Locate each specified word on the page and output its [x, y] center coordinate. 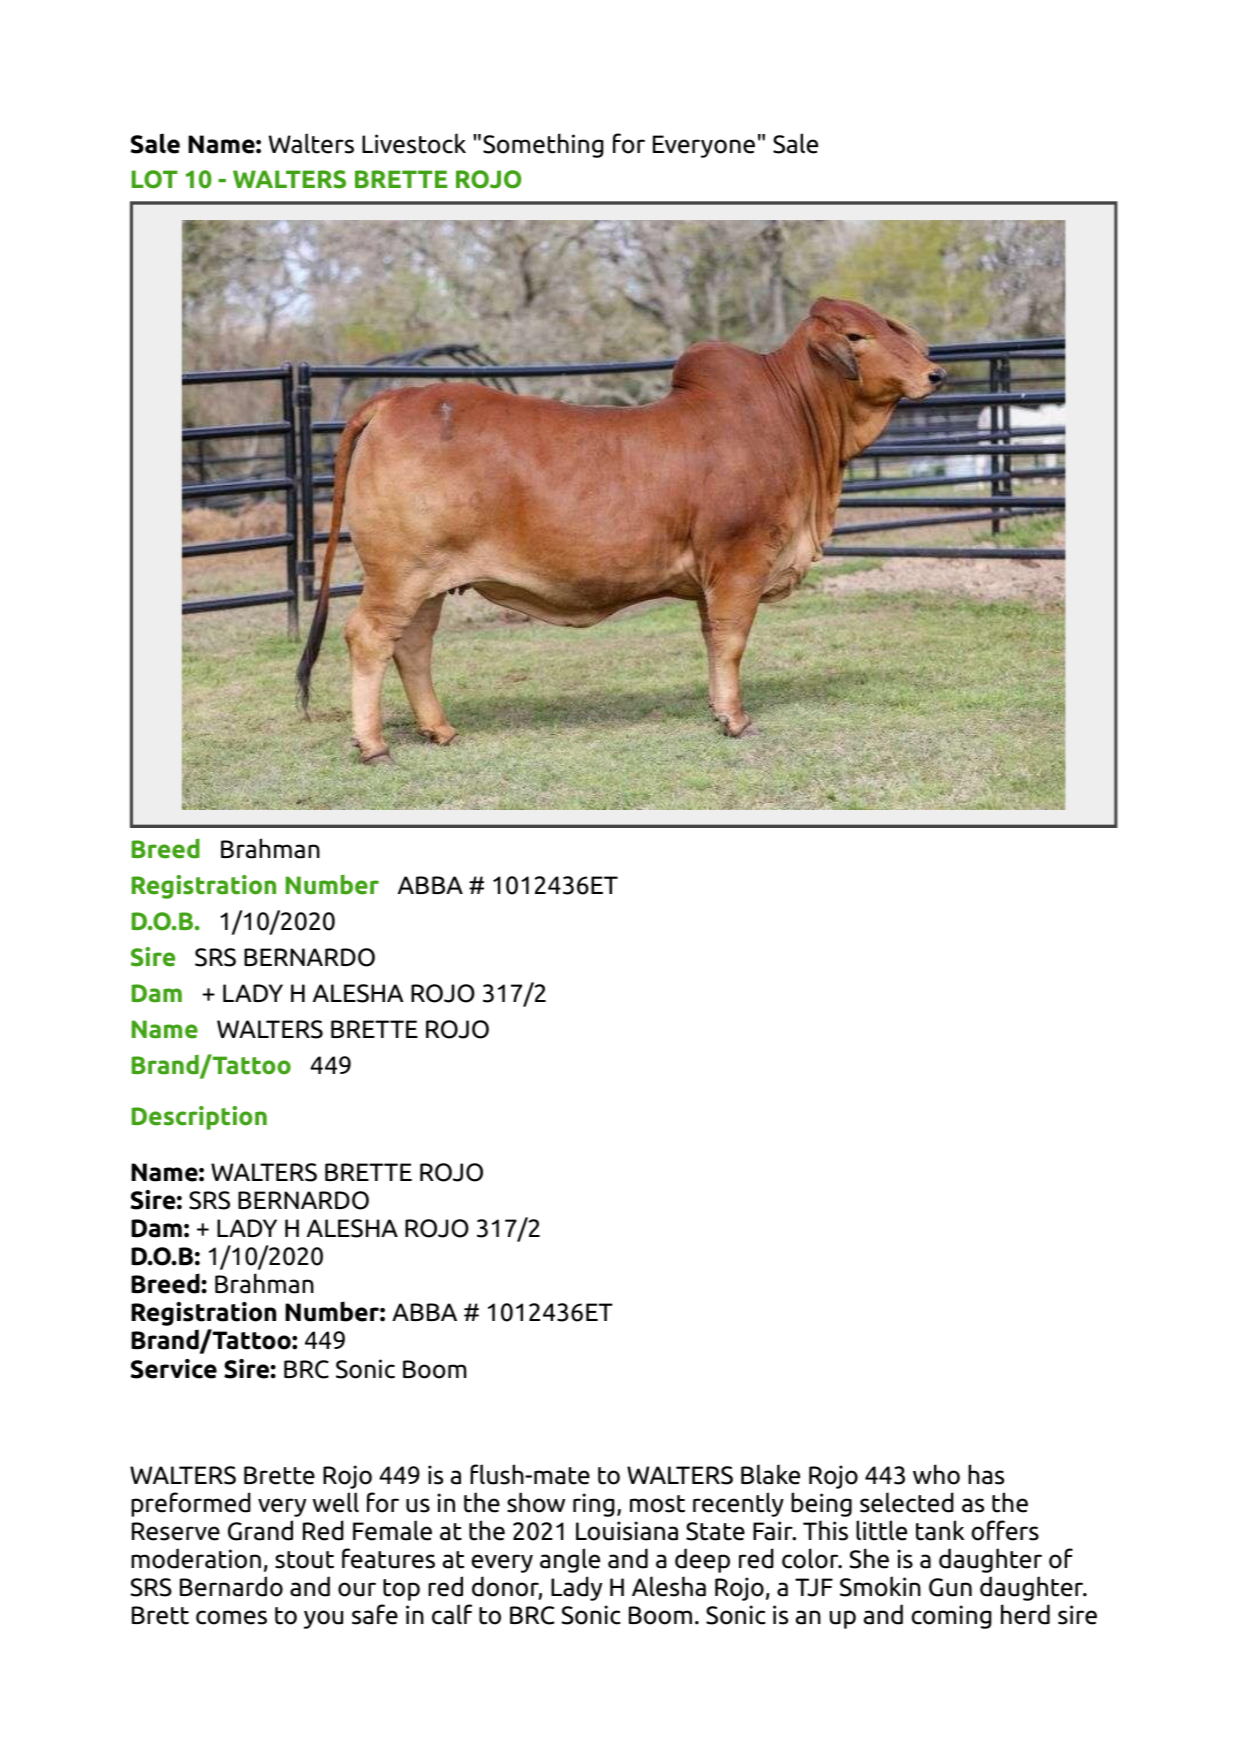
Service [174, 1369]
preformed [191, 1504]
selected [907, 1502]
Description [199, 1118]
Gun [950, 1587]
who [936, 1474]
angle [570, 1560]
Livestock [414, 143]
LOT [155, 179]
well [336, 1502]
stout [304, 1560]
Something [543, 145]
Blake [770, 1474]
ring [594, 1505]
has [986, 1474]
